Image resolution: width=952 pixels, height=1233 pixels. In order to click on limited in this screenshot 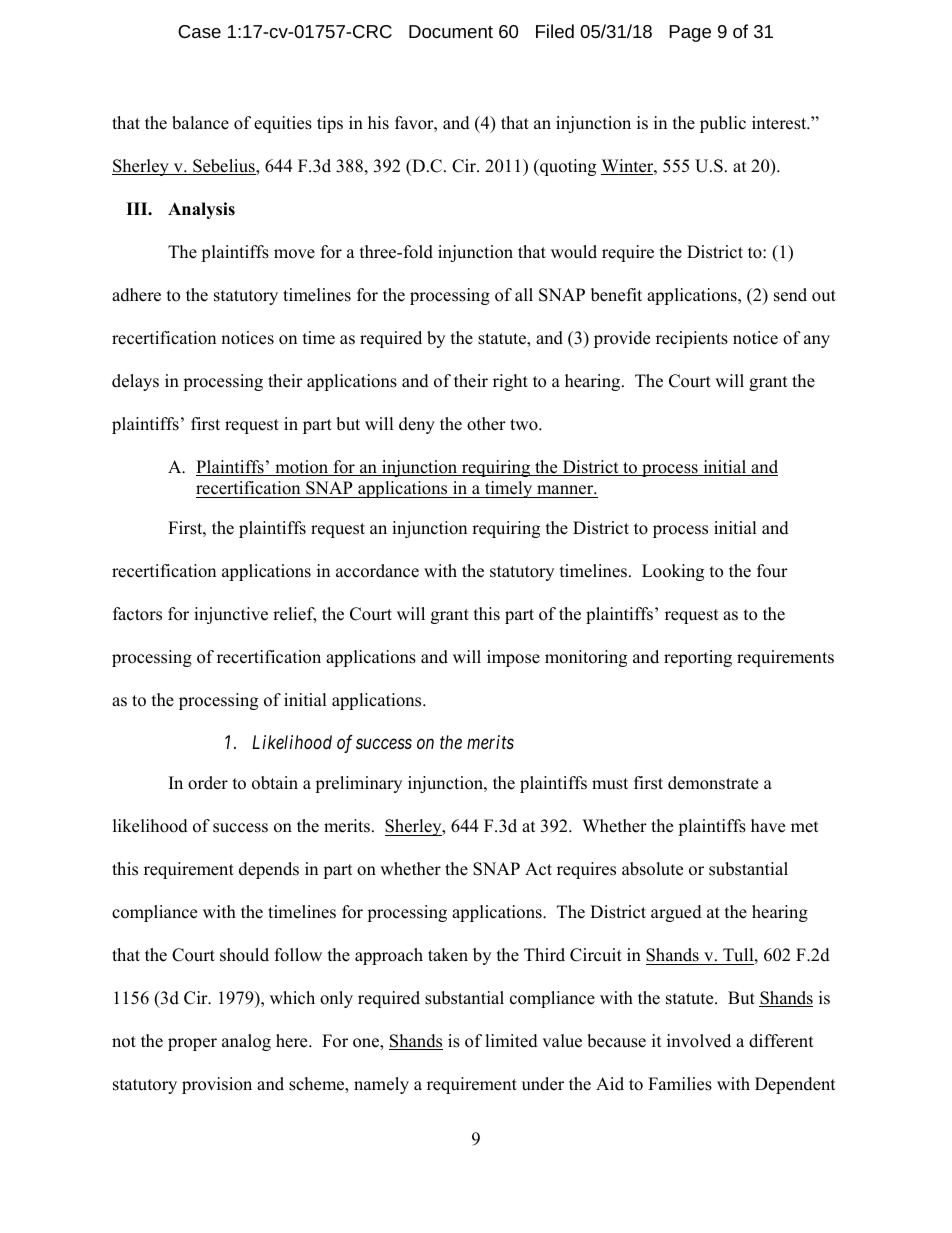, I will do `click(511, 1041)`.
